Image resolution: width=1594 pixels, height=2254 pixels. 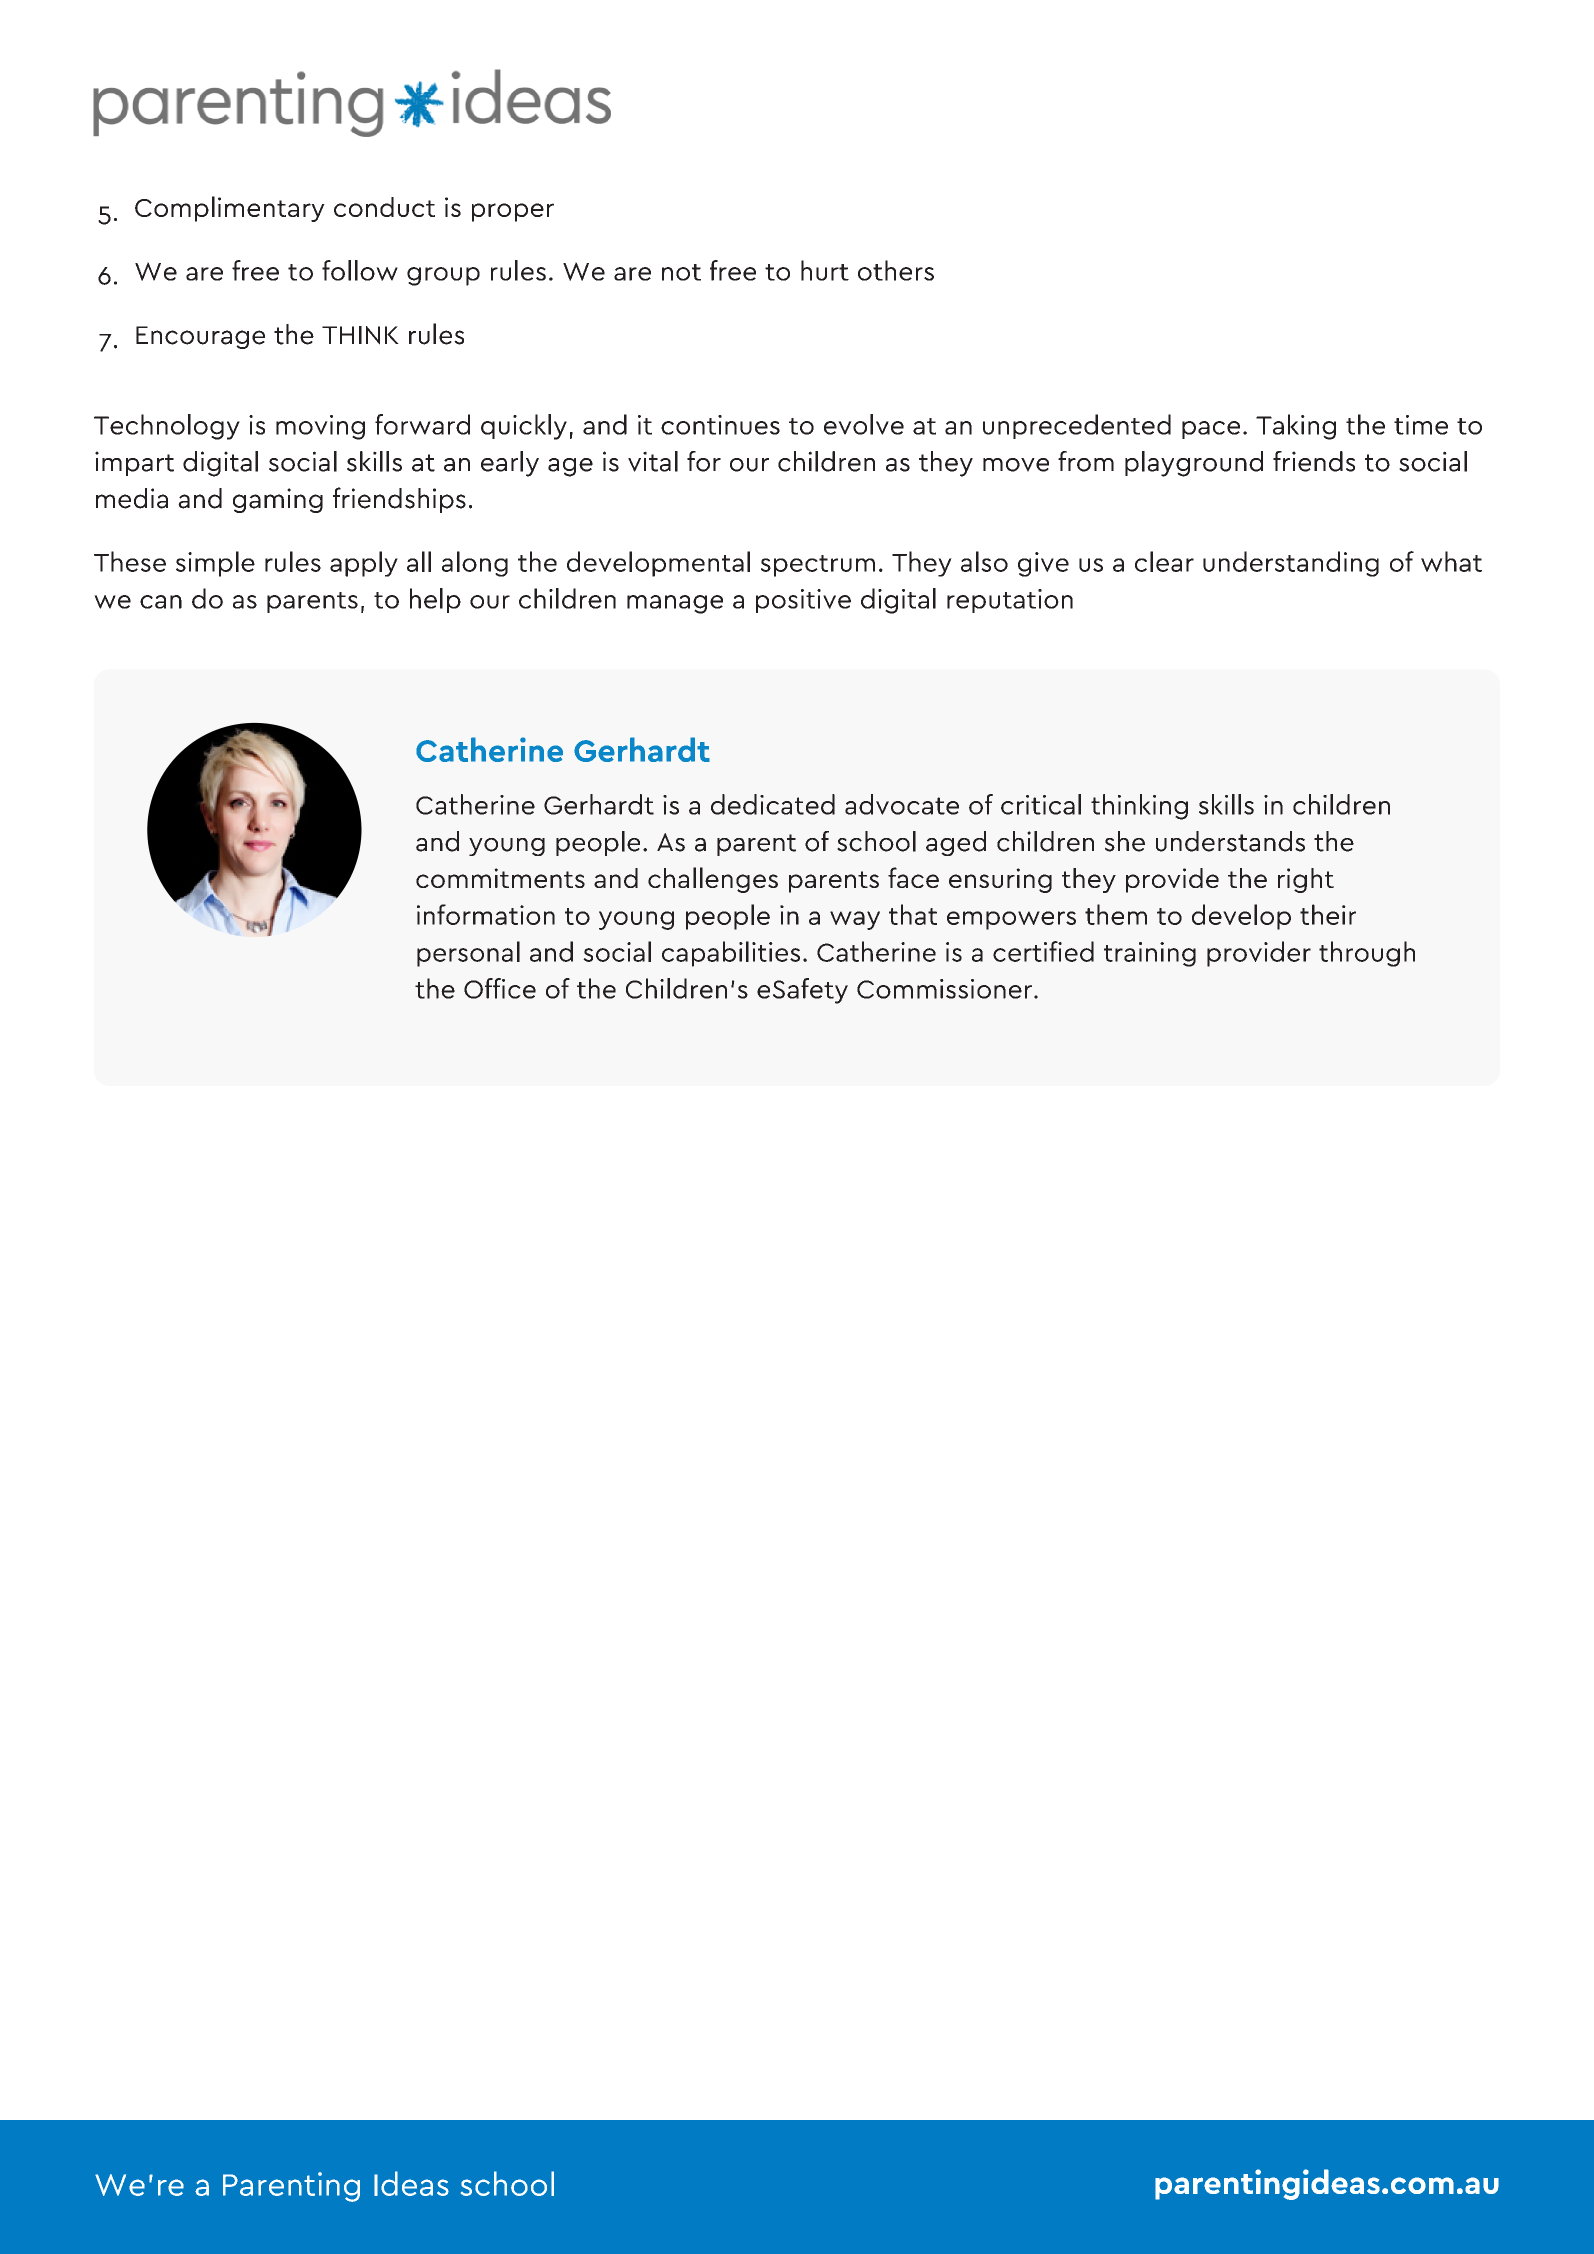 What do you see at coordinates (1194, 464) in the page?
I see `playground` at bounding box center [1194, 464].
